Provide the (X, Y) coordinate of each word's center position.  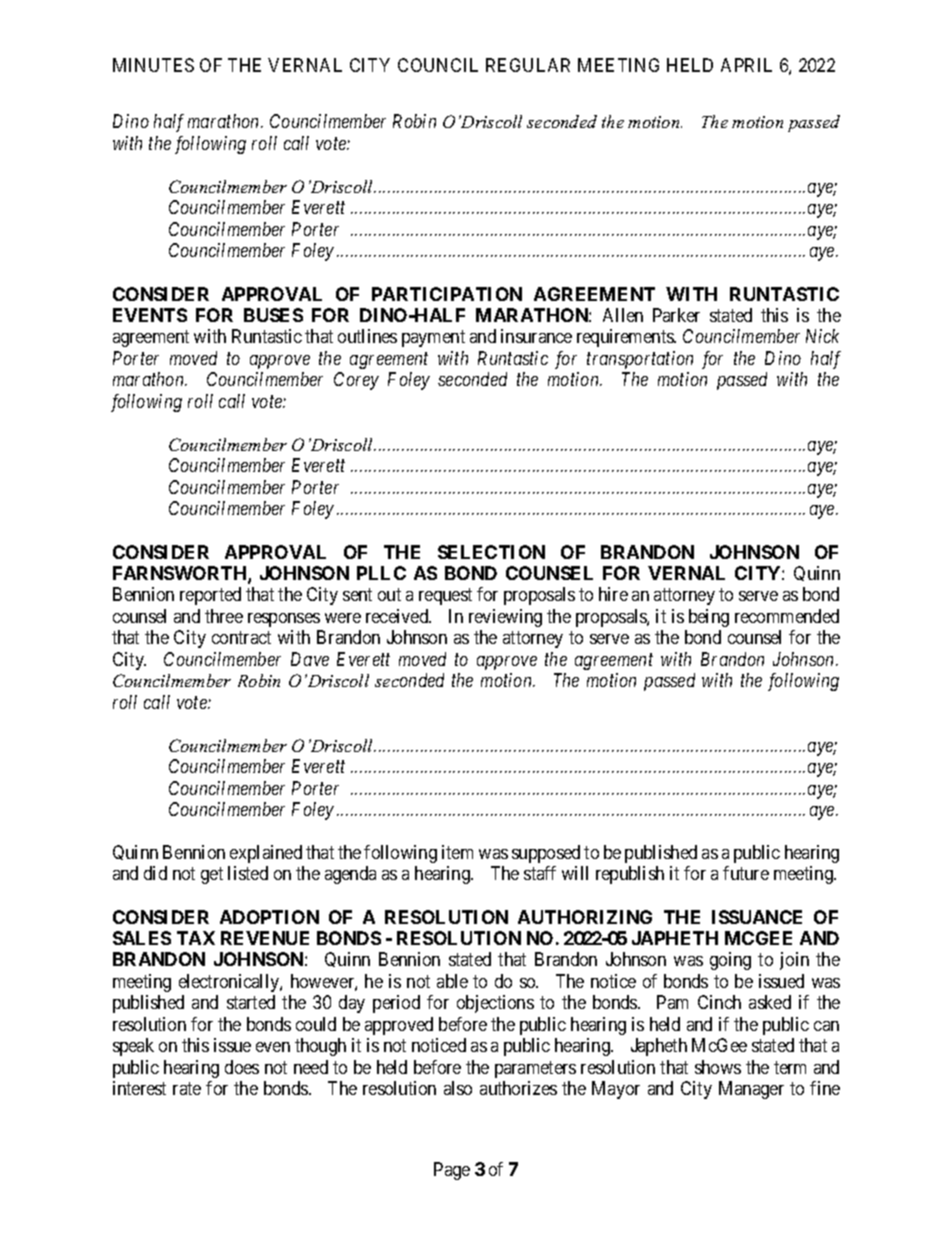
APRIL (746, 65)
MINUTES (153, 65)
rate (187, 1089)
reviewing (505, 618)
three (224, 616)
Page (452, 1171)
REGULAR (528, 65)
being (709, 618)
